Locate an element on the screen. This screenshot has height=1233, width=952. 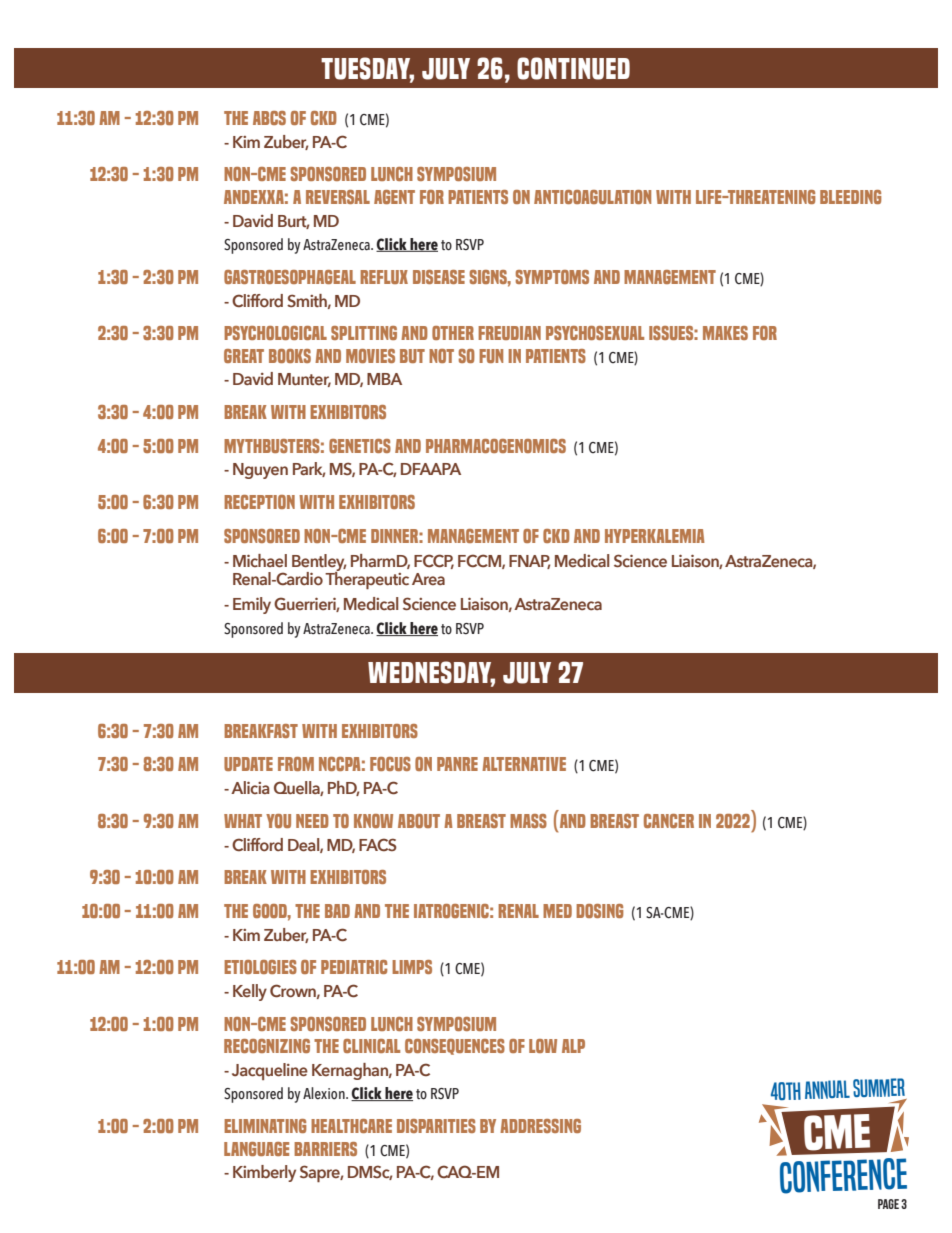
BLEEDING is located at coordinates (851, 197).
